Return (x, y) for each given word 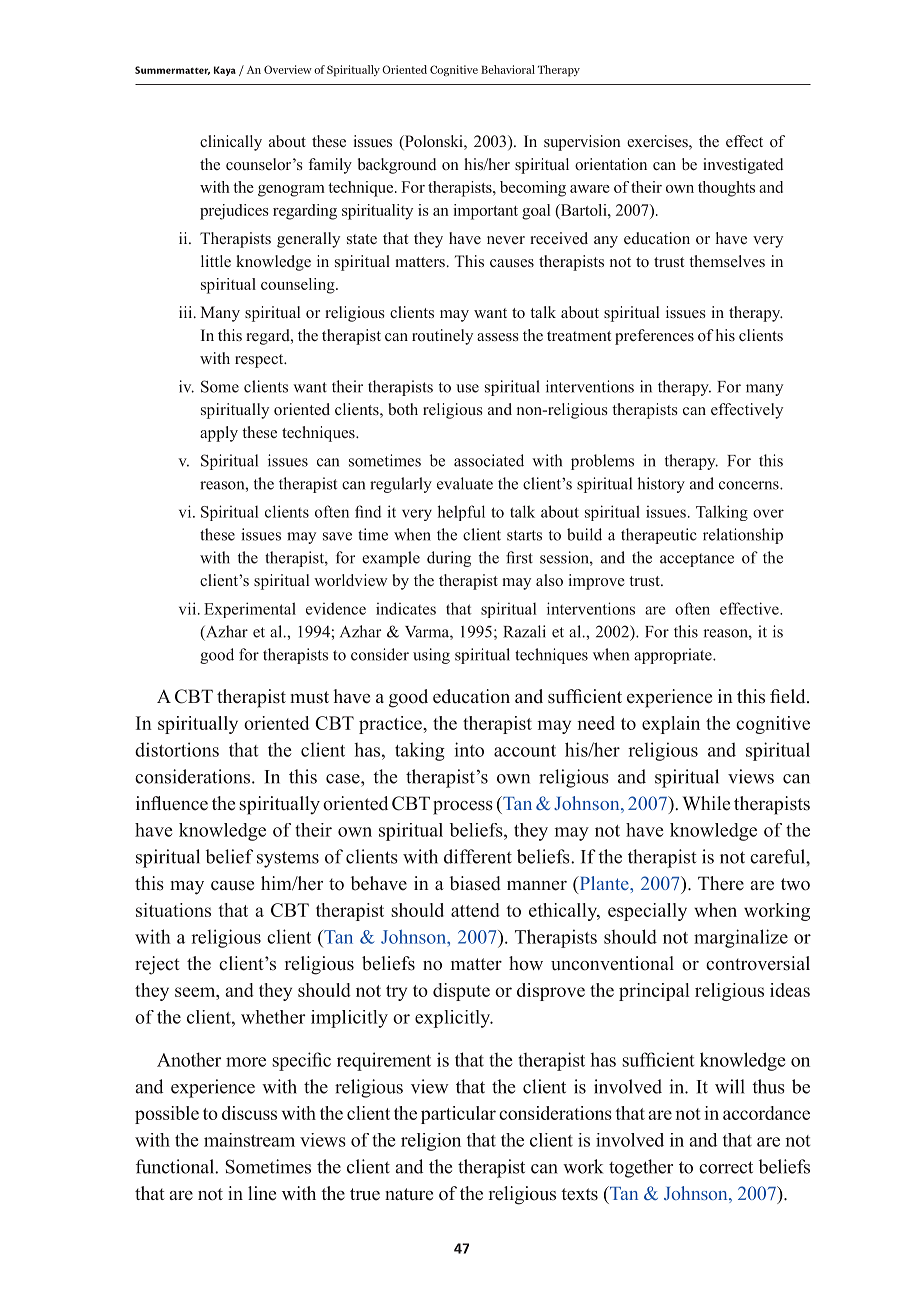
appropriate (674, 656)
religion (431, 1142)
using (431, 656)
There (721, 883)
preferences (654, 337)
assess (498, 337)
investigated (743, 166)
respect (260, 361)
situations (173, 910)
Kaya (225, 71)
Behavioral (508, 69)
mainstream (249, 1140)
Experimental (250, 610)
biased (475, 883)
